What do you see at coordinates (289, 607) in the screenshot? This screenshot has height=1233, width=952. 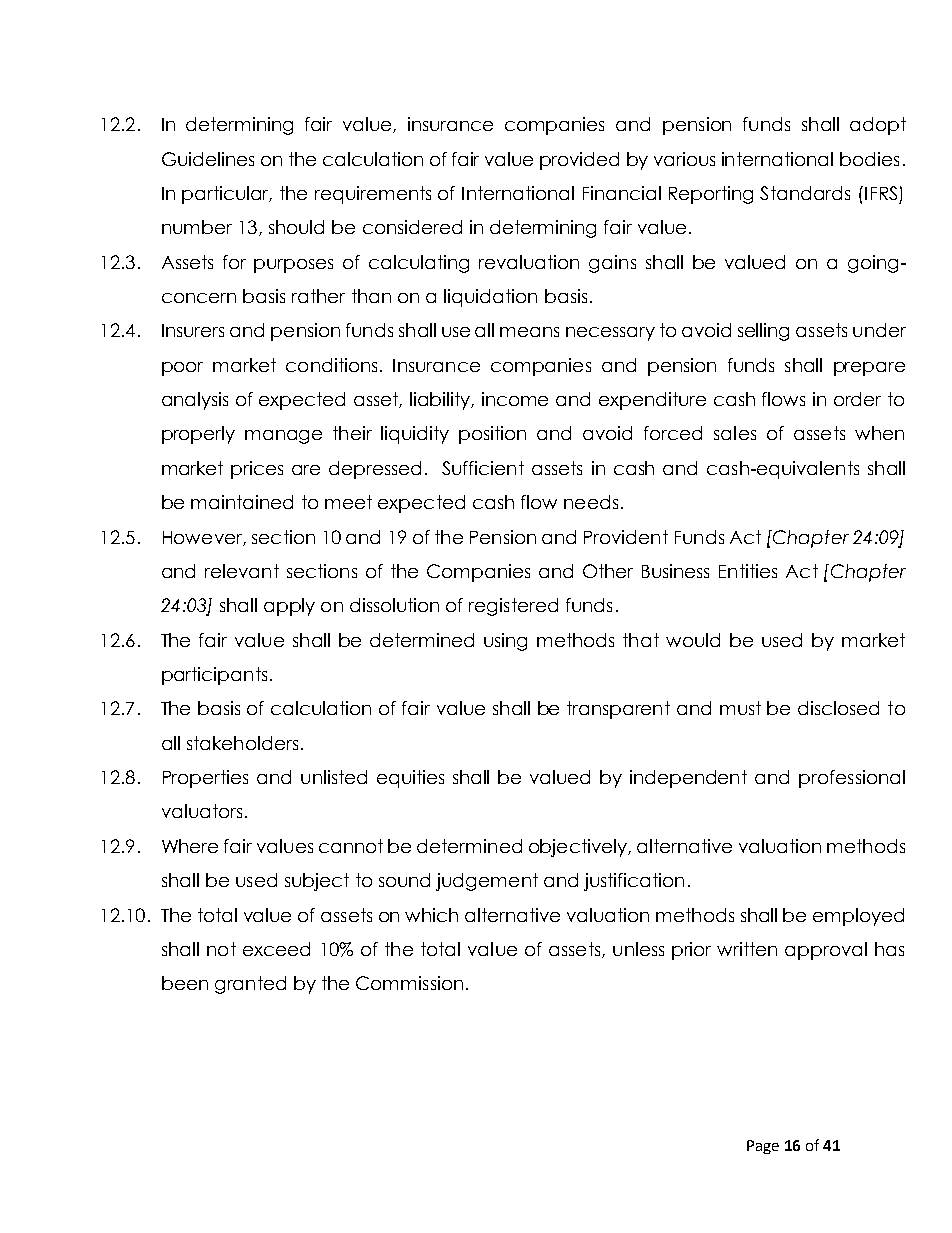 I see `apply` at bounding box center [289, 607].
